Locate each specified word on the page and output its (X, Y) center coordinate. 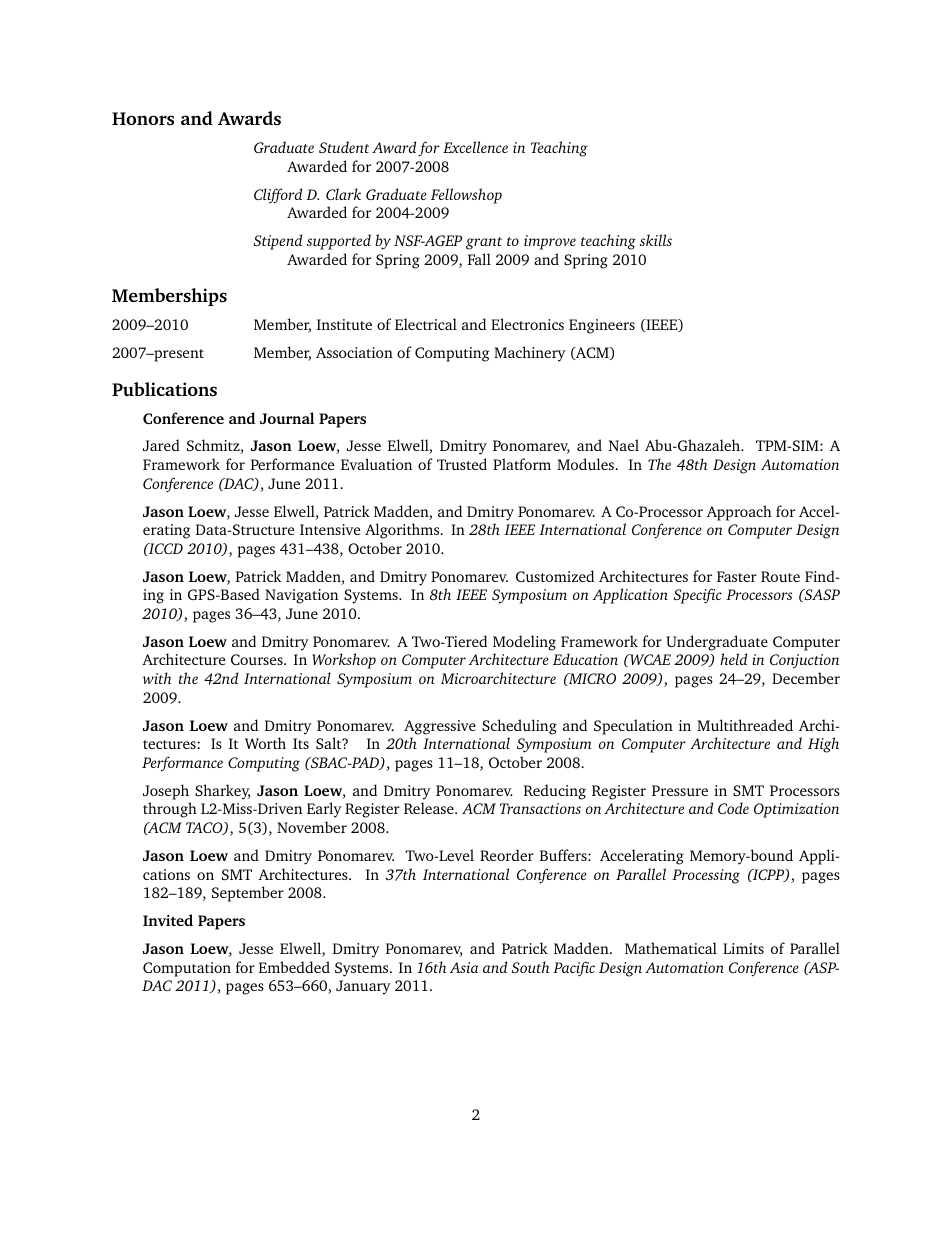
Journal (287, 418)
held (733, 659)
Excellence (475, 147)
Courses (258, 659)
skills (656, 240)
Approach (739, 513)
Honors (143, 118)
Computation (187, 969)
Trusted (462, 464)
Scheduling (519, 727)
